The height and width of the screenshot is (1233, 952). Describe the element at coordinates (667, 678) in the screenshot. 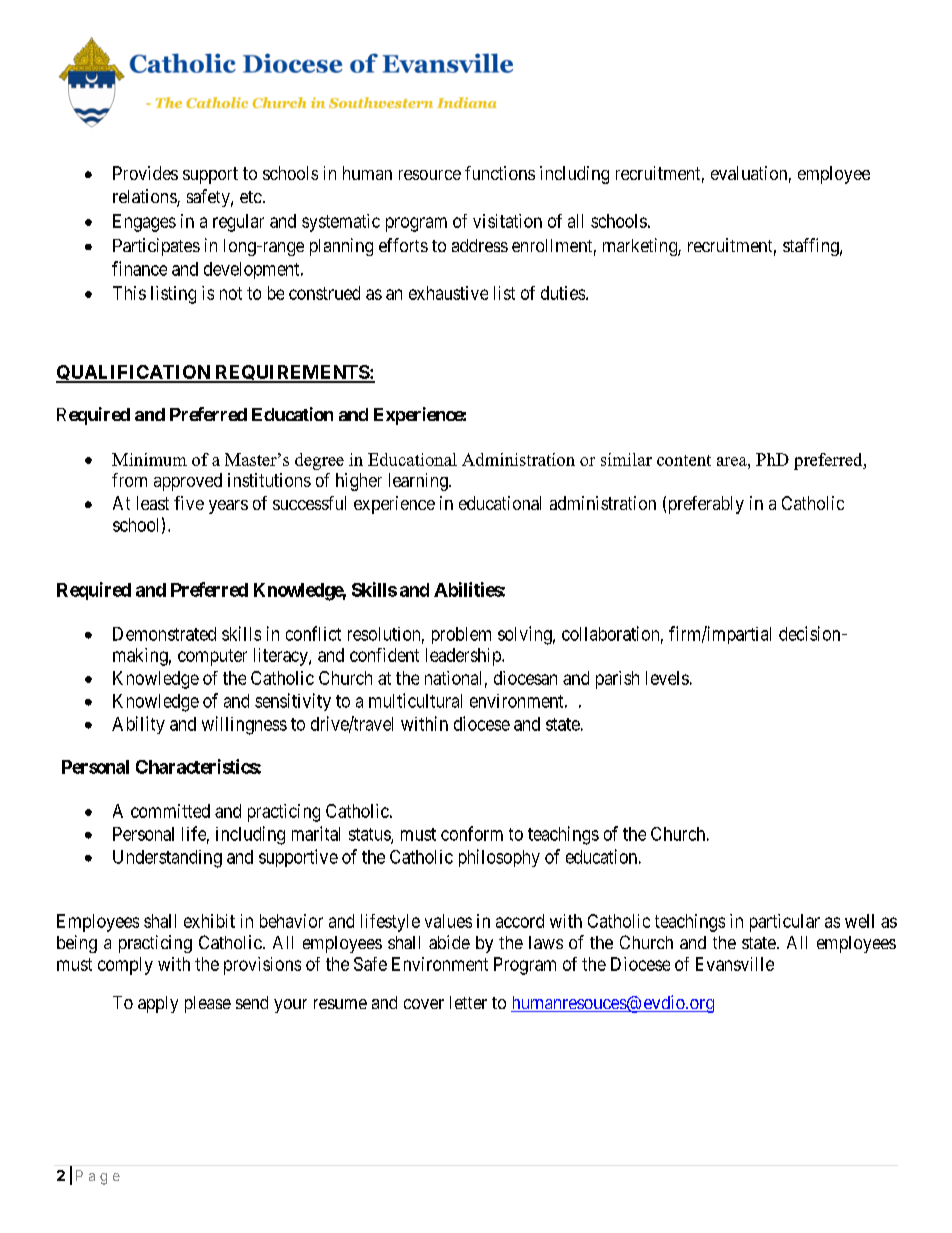

I see `levels` at that location.
